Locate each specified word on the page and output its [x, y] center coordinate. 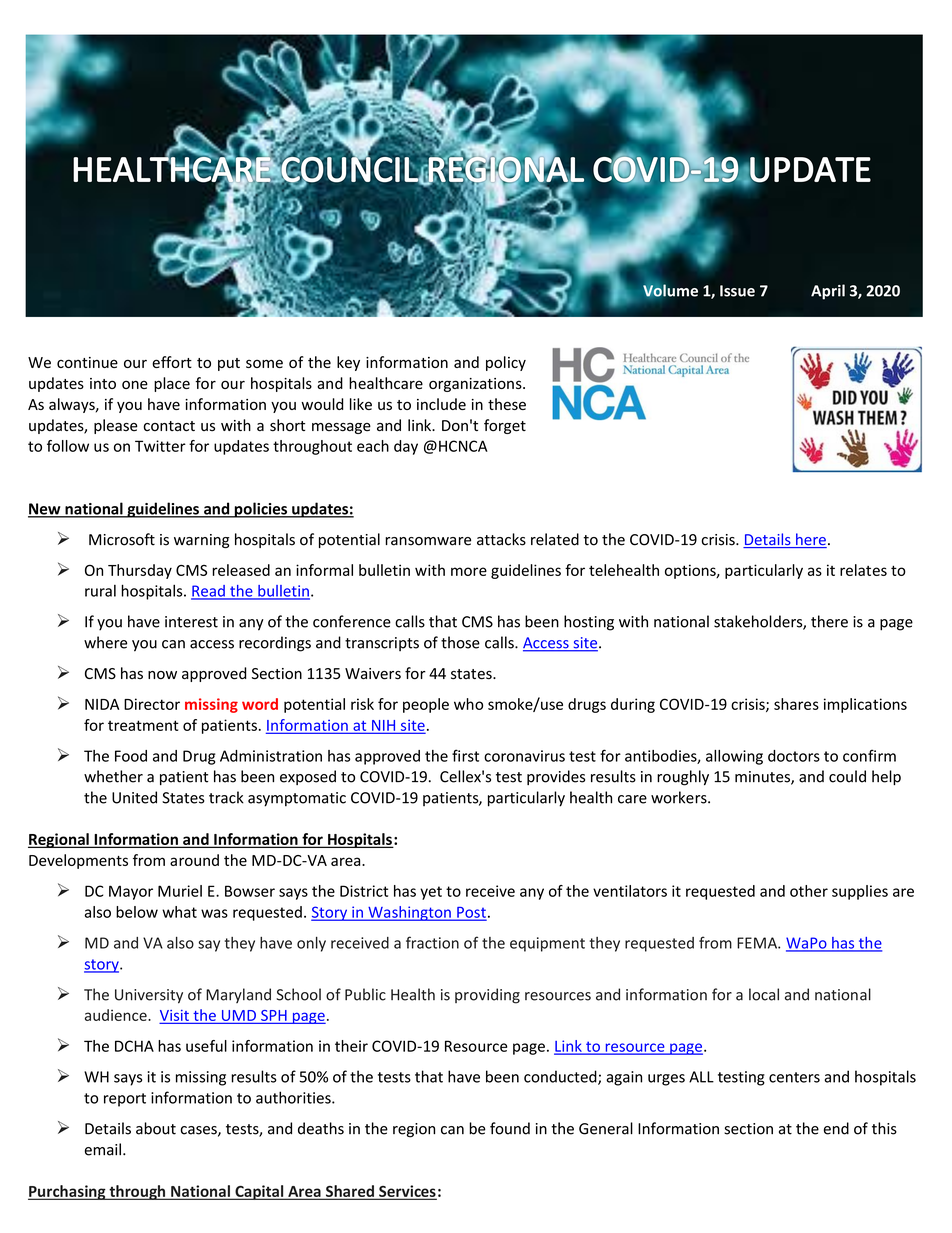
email [103, 1149]
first [465, 755]
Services [407, 1192]
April [828, 292]
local [764, 994]
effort [172, 362]
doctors [794, 756]
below [137, 912]
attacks [501, 539]
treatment [143, 725]
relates [863, 570]
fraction [432, 942]
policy [506, 363]
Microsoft [122, 539]
